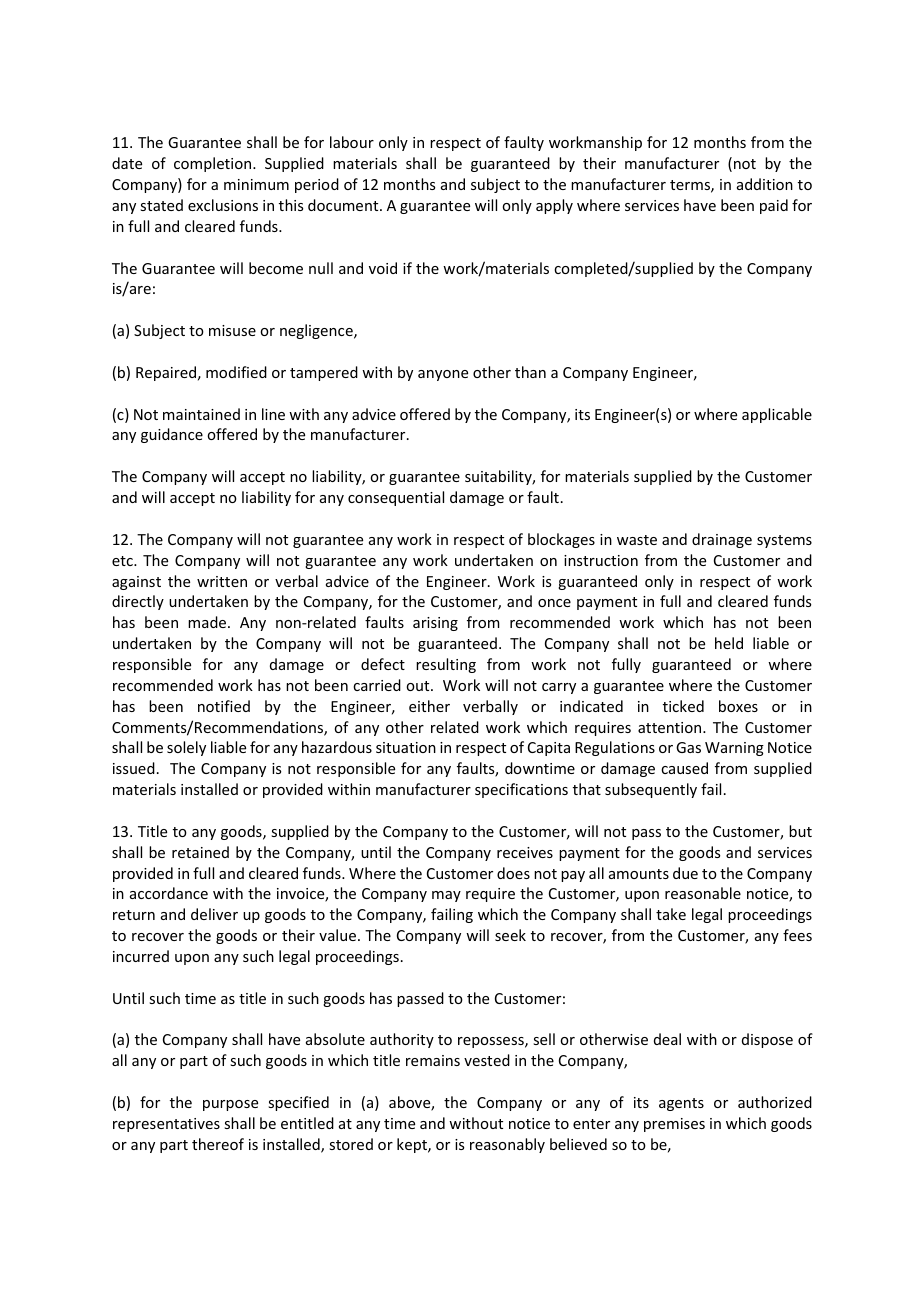 Image resolution: width=924 pixels, height=1308 pixels. What do you see at coordinates (507, 1145) in the image?
I see `reasonably` at bounding box center [507, 1145].
